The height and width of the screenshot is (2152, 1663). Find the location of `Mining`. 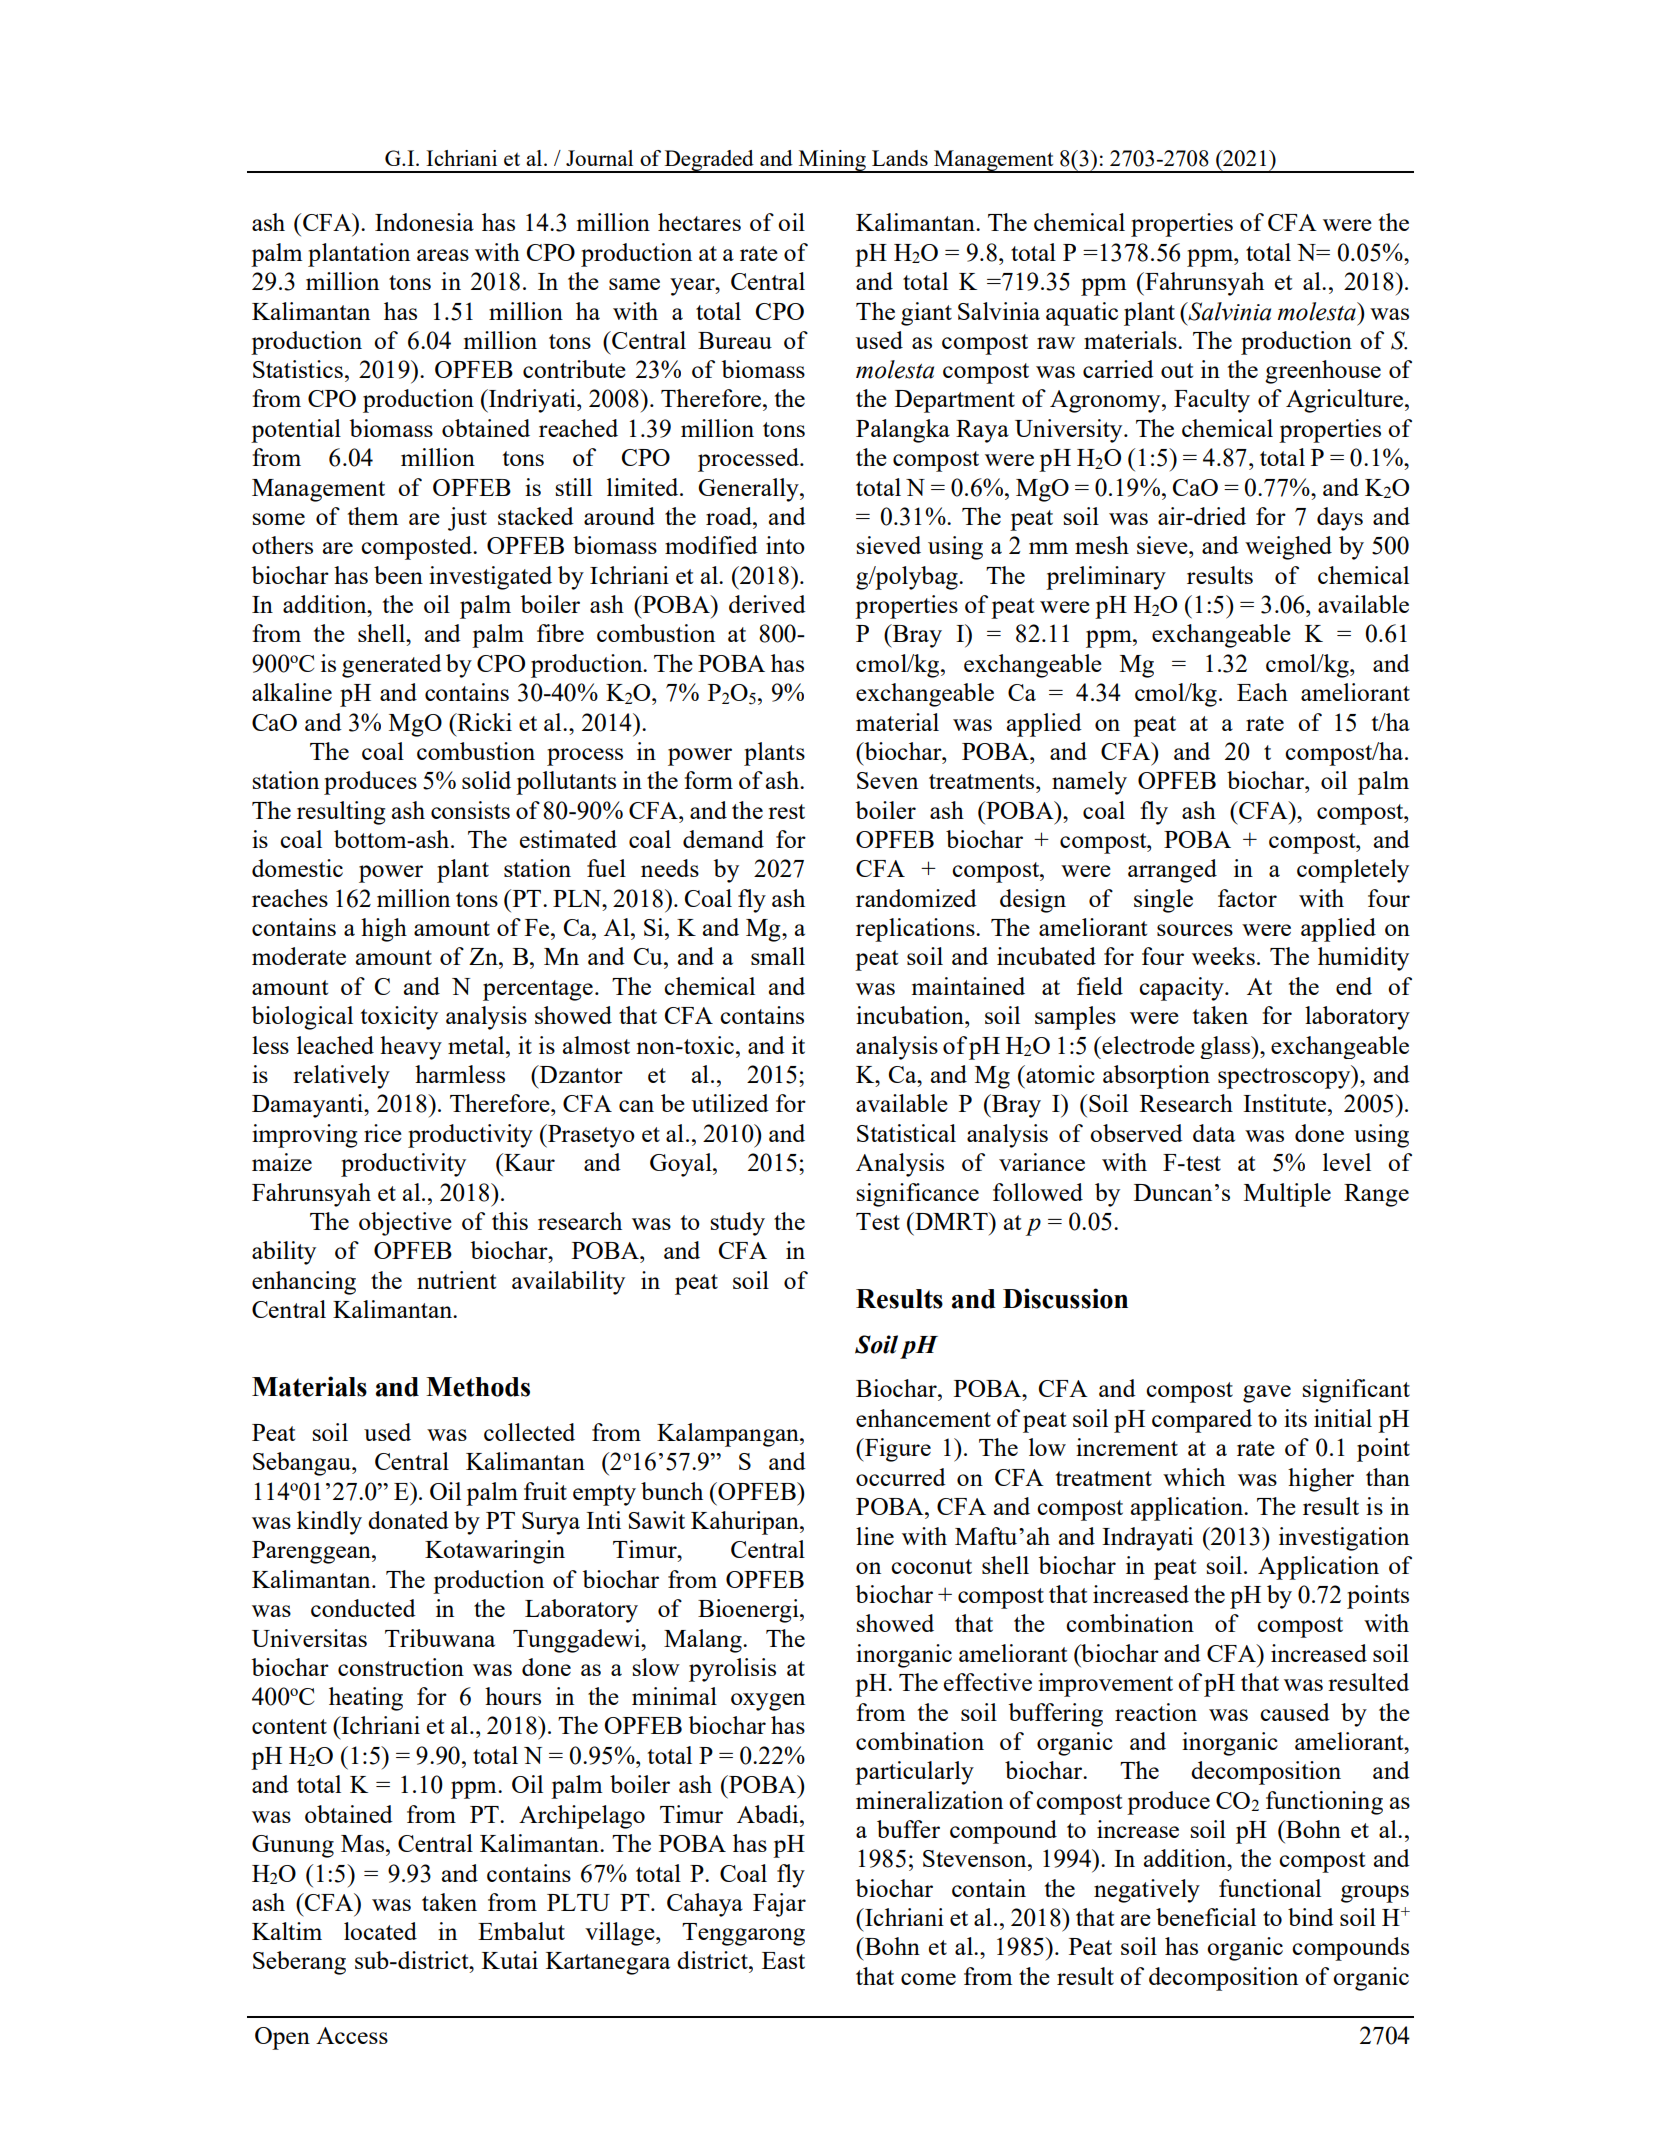

Mining is located at coordinates (832, 161).
